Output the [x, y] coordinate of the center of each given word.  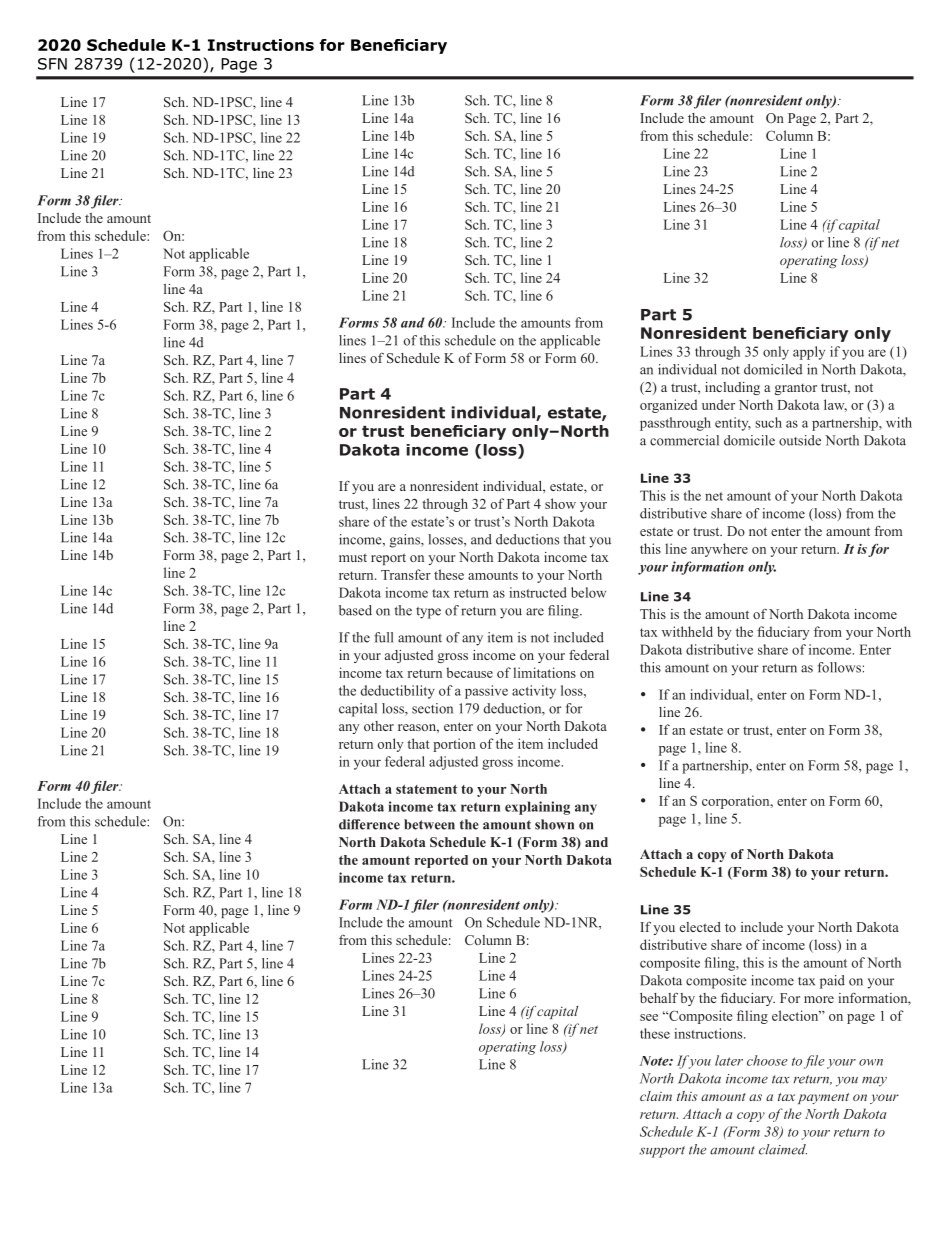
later [729, 1060]
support [662, 1152]
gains [406, 541]
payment [823, 1098]
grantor [796, 389]
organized [668, 406]
